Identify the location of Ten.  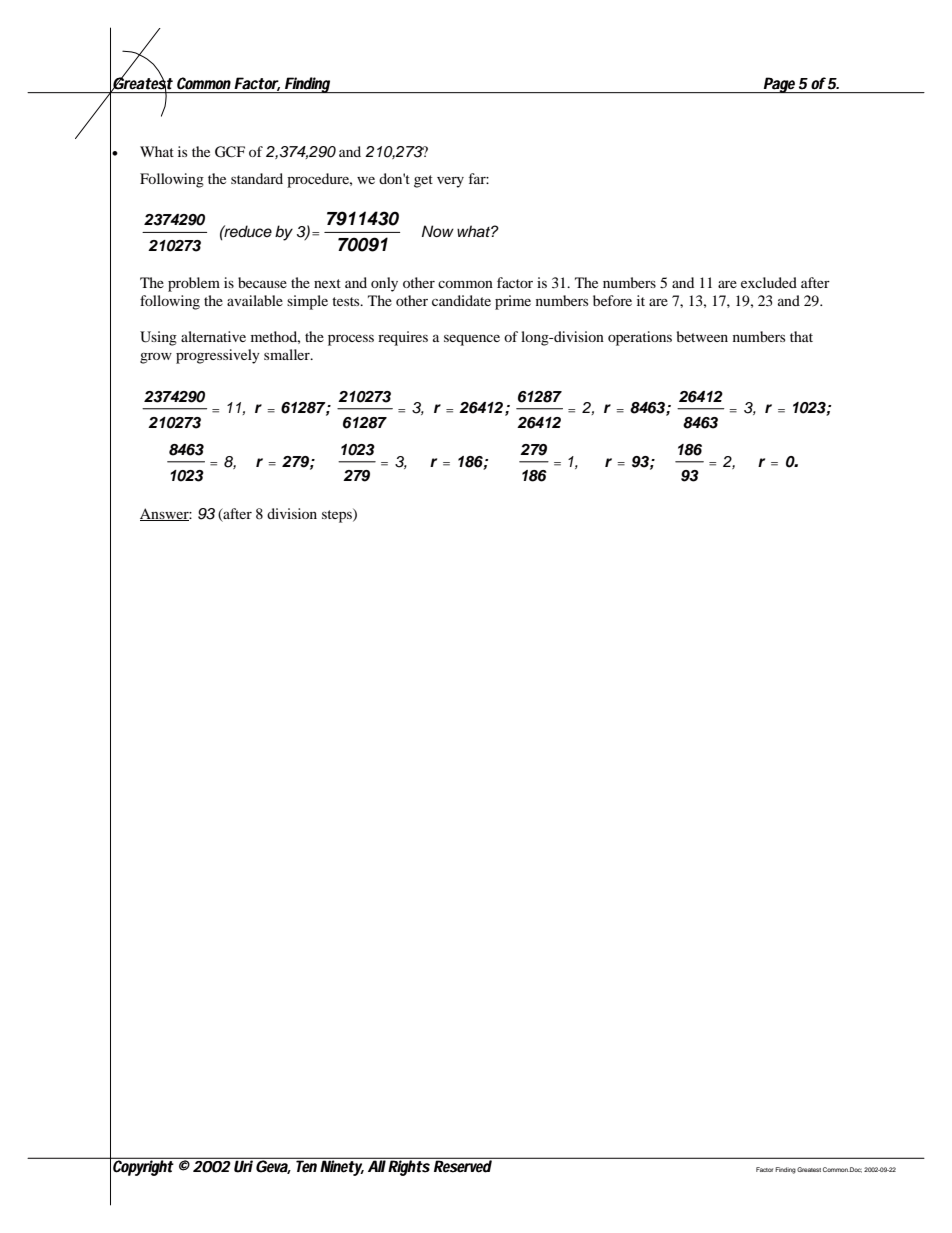
(306, 1166).
